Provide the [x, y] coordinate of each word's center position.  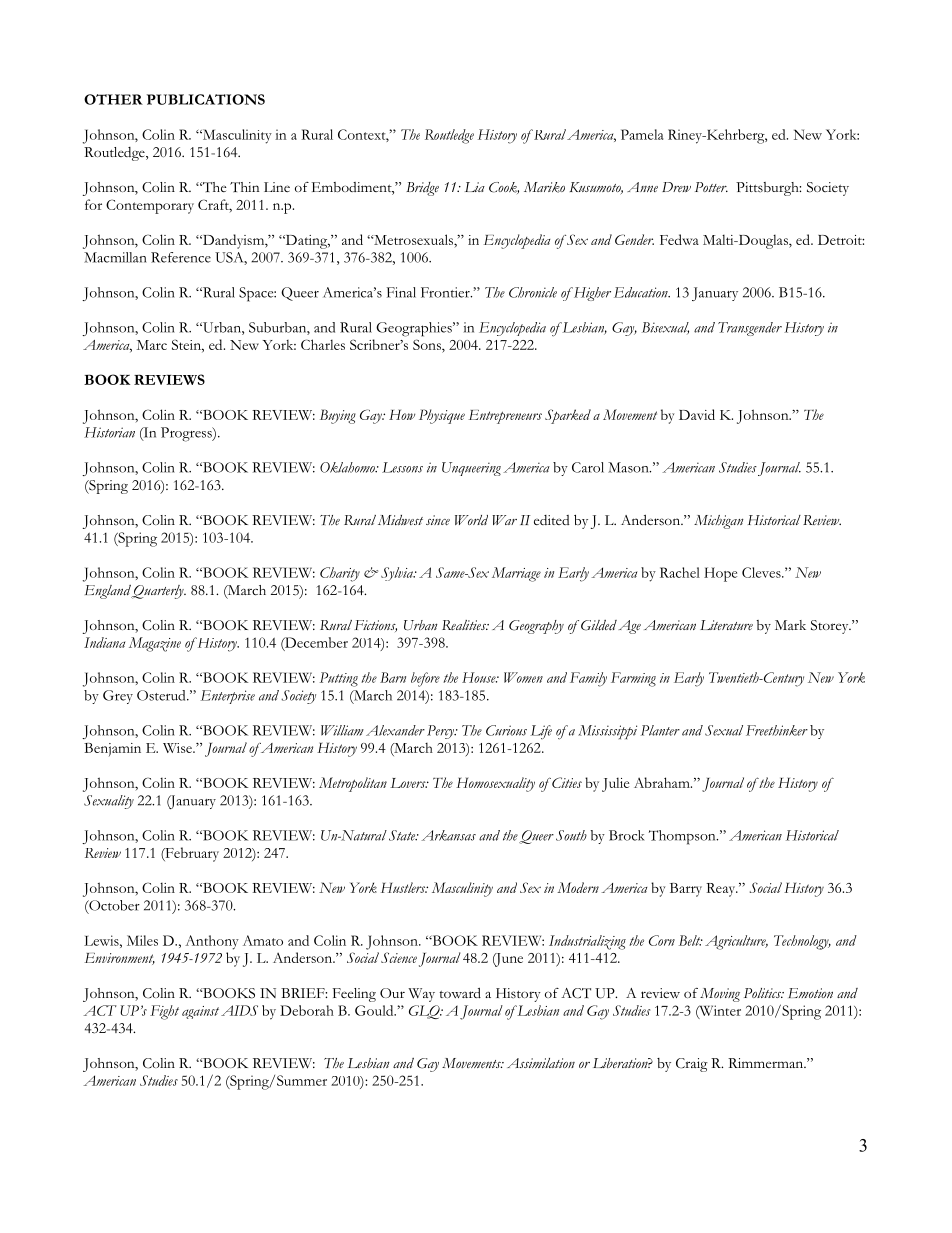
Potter [711, 187]
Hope [720, 574]
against [200, 1012]
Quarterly [158, 592]
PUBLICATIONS [206, 99]
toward [460, 993]
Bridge [422, 189]
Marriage [516, 574]
